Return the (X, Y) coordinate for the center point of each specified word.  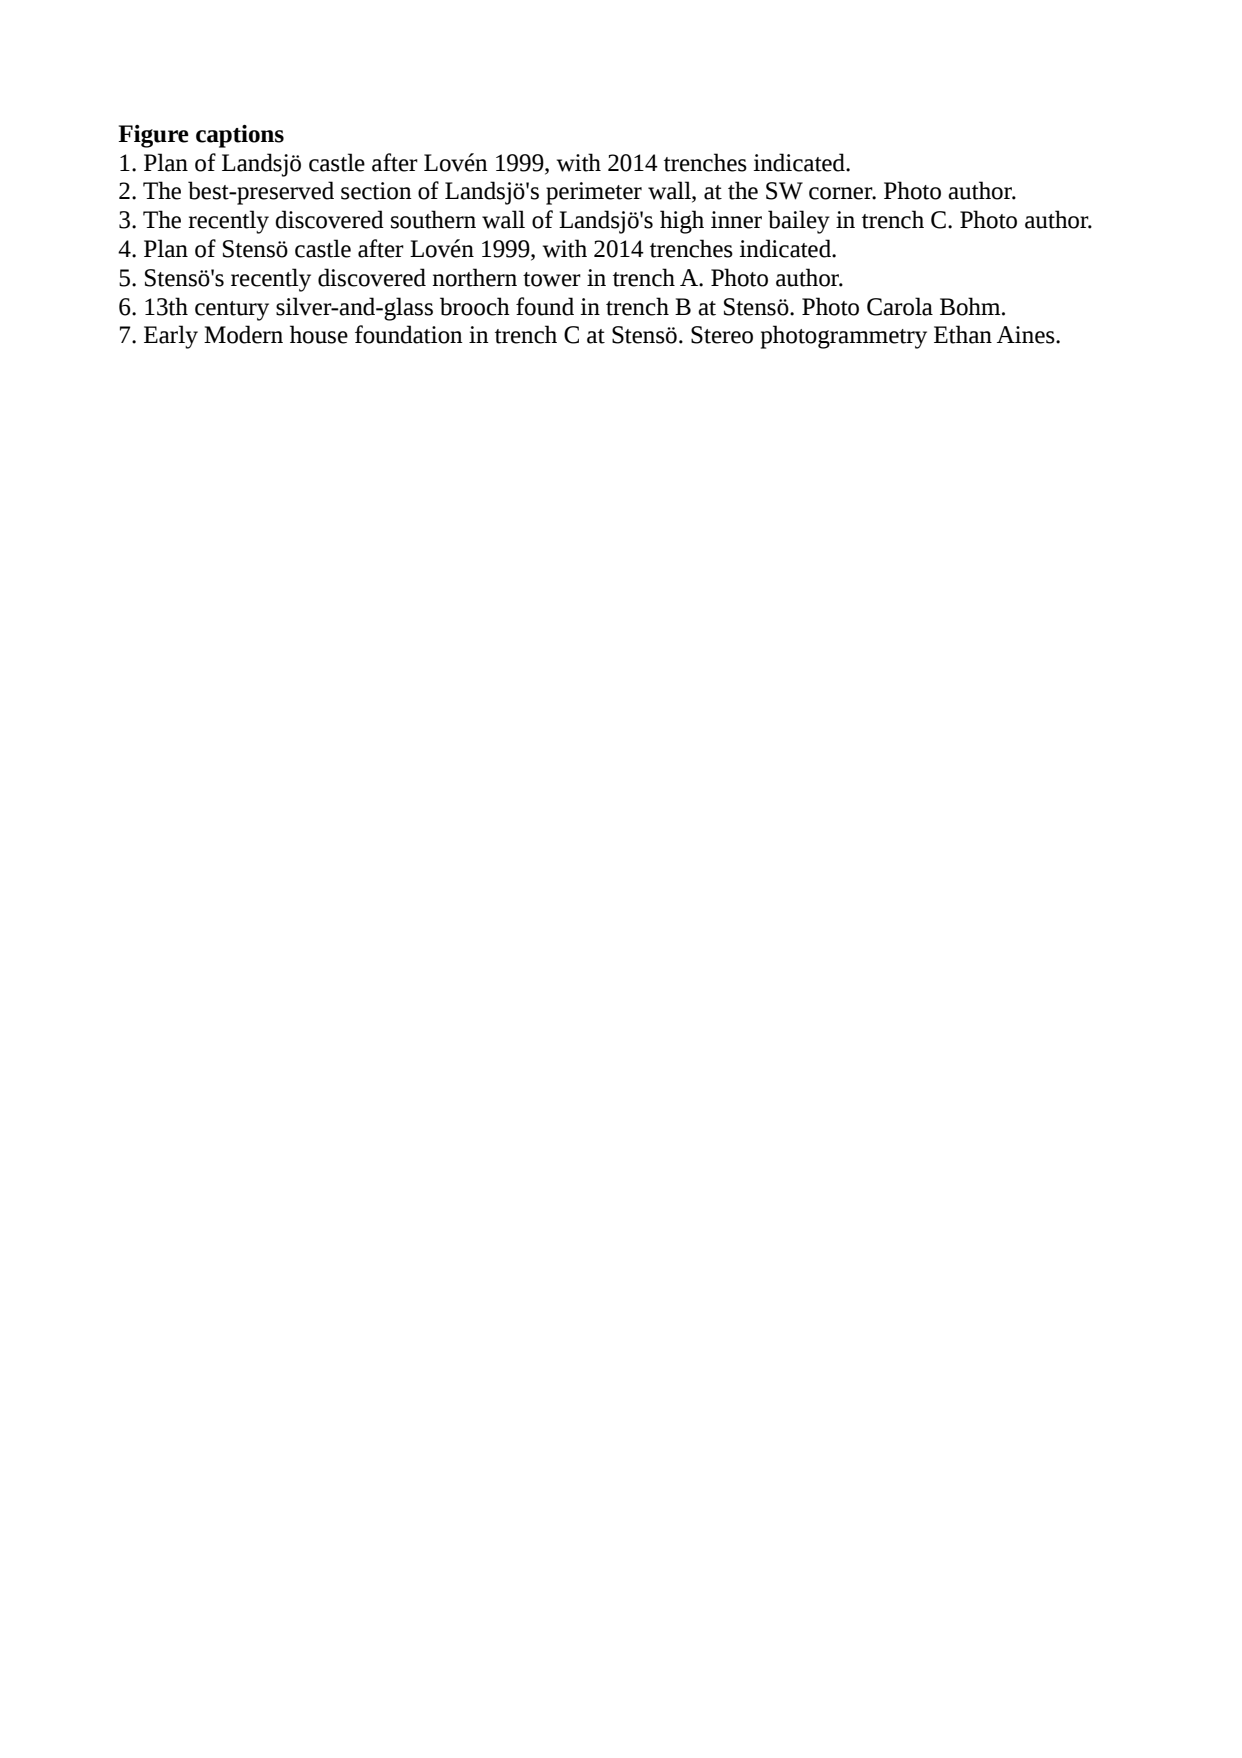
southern (433, 219)
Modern (243, 334)
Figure (154, 136)
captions (240, 136)
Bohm (971, 306)
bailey (799, 222)
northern (475, 277)
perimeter (594, 193)
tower (552, 279)
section (376, 191)
